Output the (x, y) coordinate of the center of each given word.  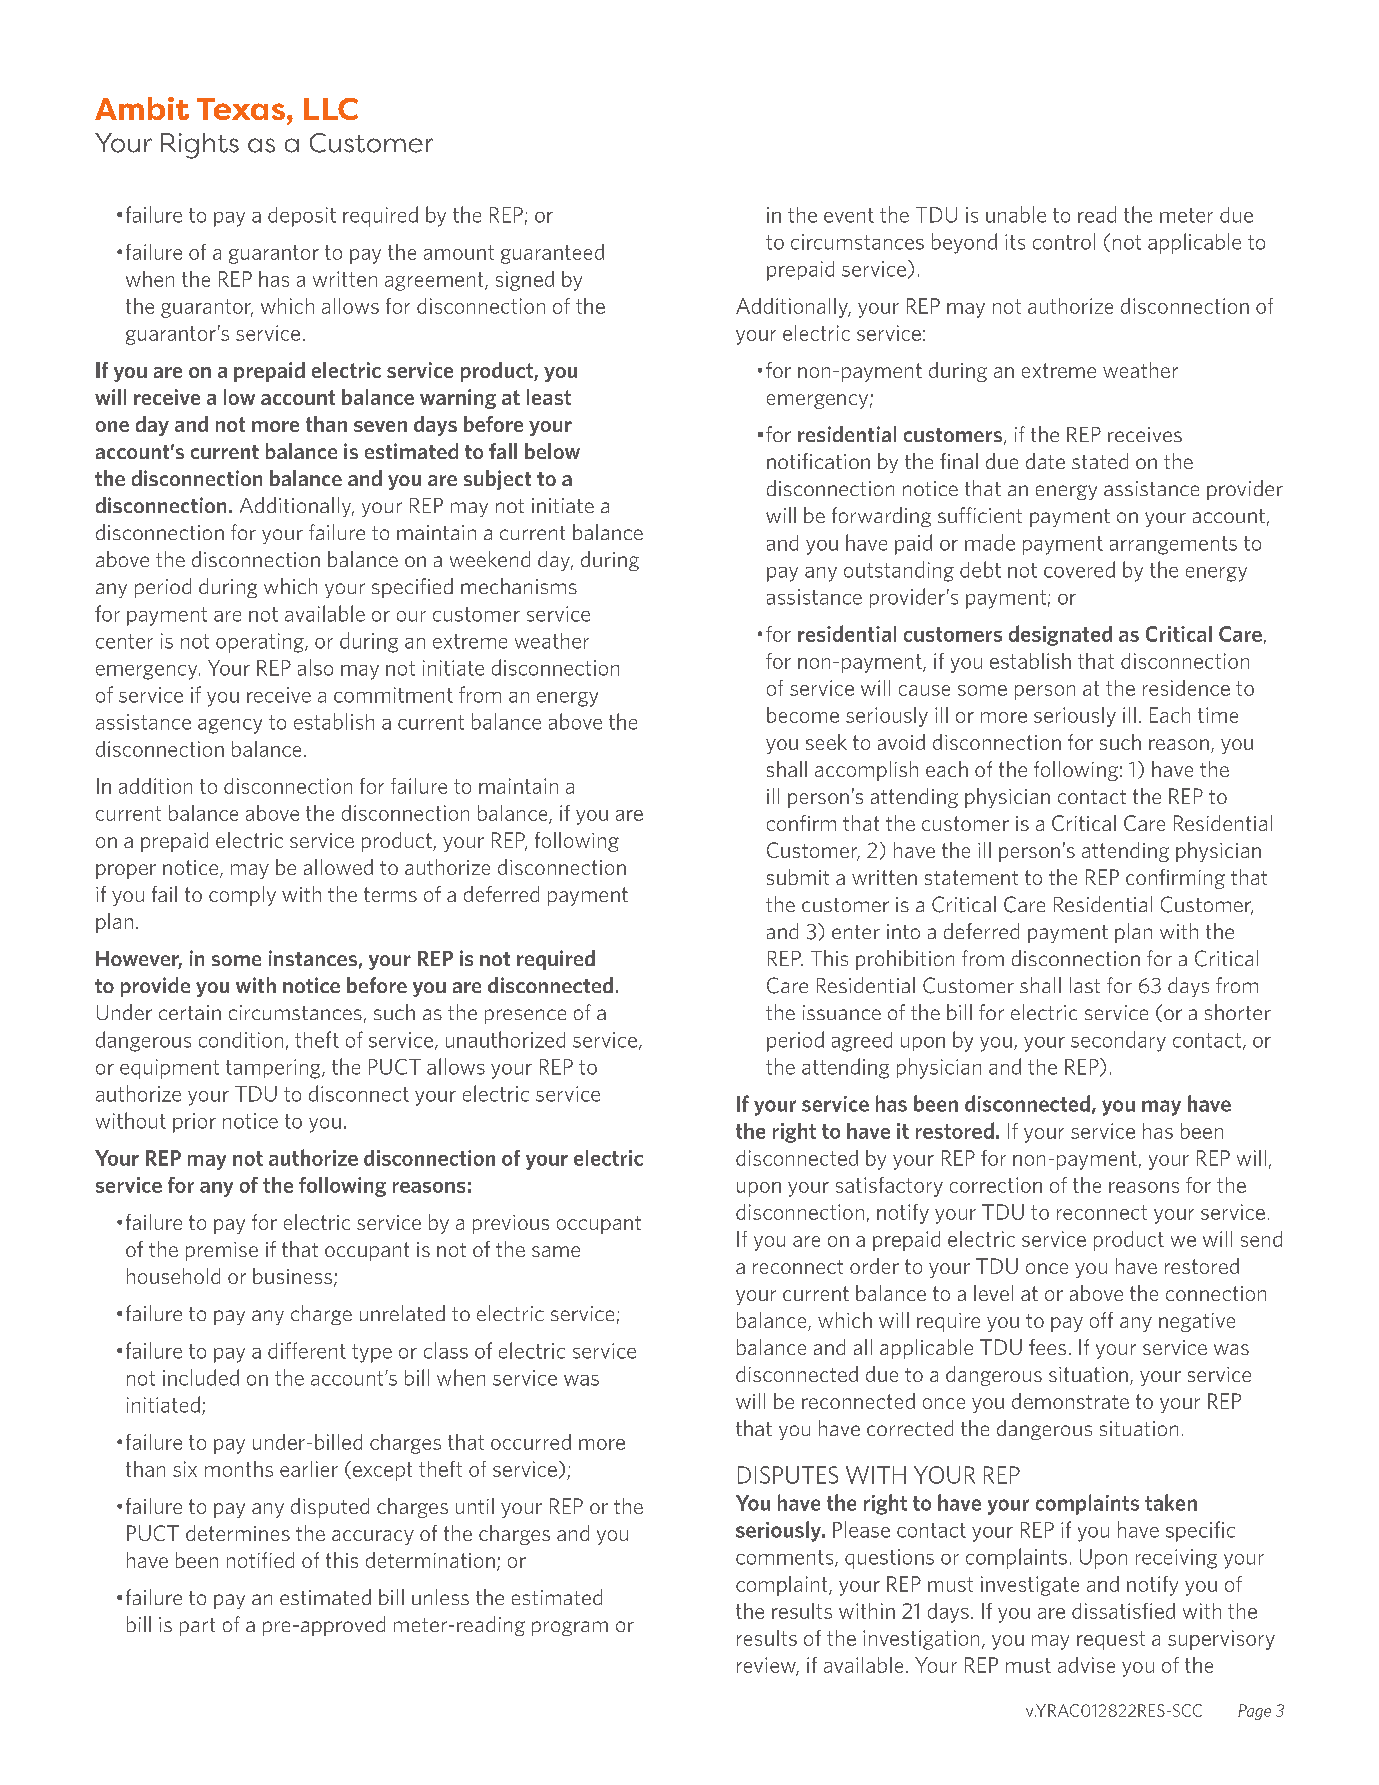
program (570, 1628)
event (849, 215)
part (197, 1627)
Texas (241, 109)
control (1064, 241)
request (1111, 1640)
